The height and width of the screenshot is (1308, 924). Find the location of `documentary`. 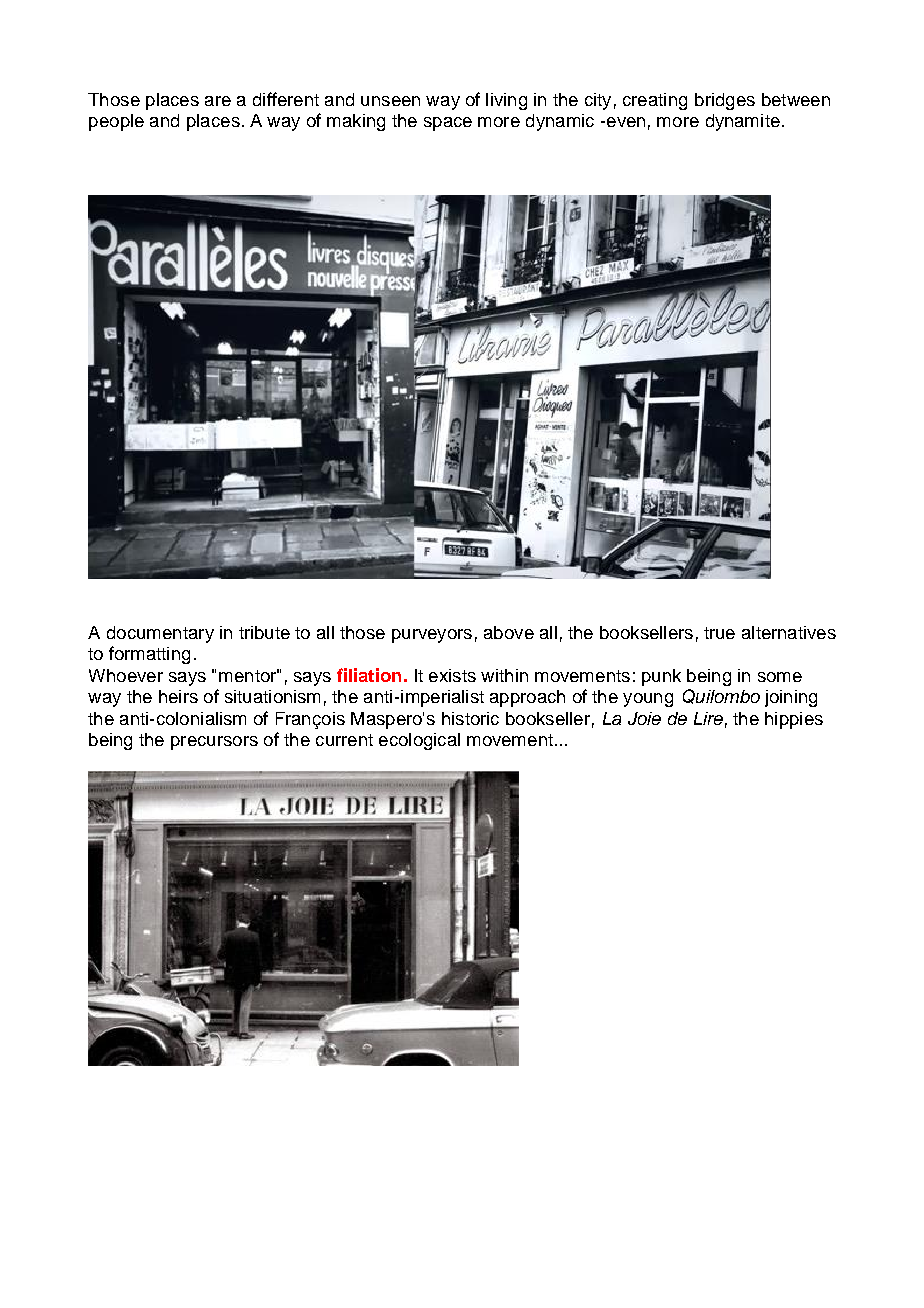

documentary is located at coordinates (160, 634).
